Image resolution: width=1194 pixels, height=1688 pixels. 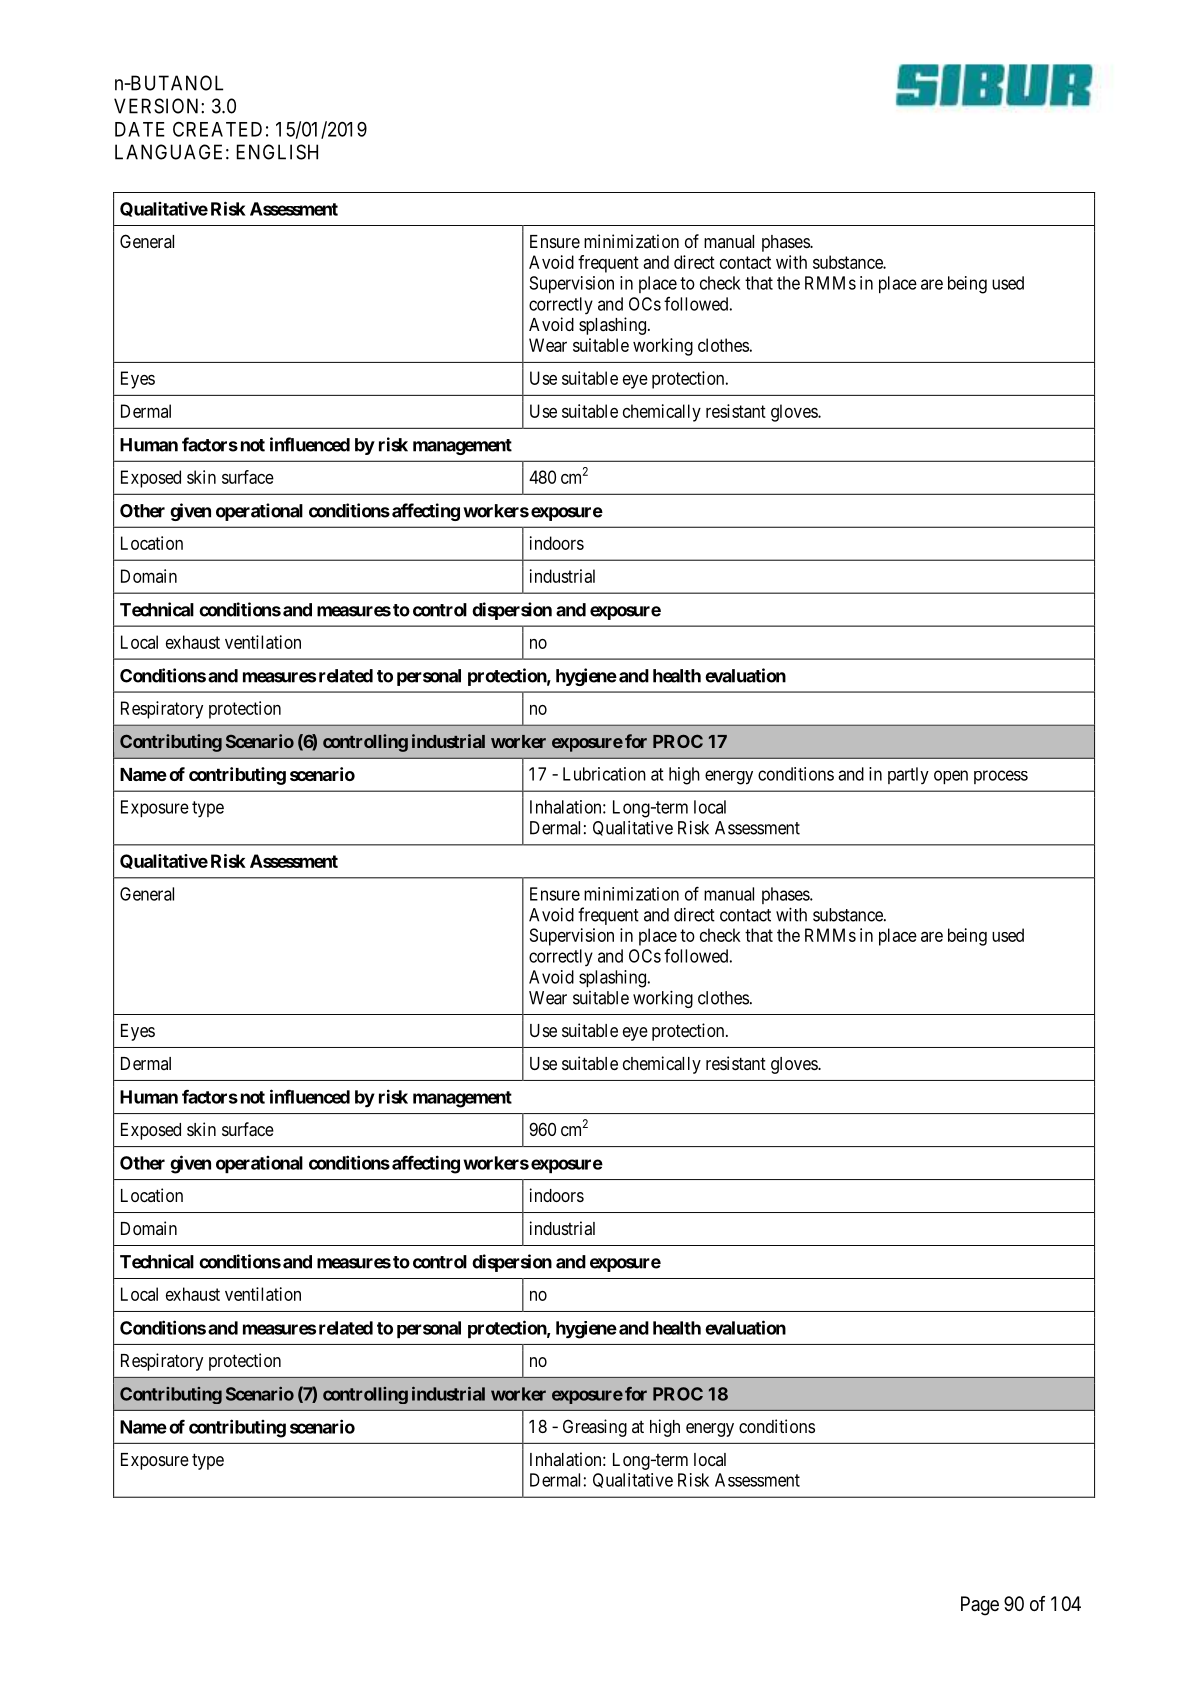 What do you see at coordinates (595, 1428) in the screenshot?
I see `Greasing` at bounding box center [595, 1428].
